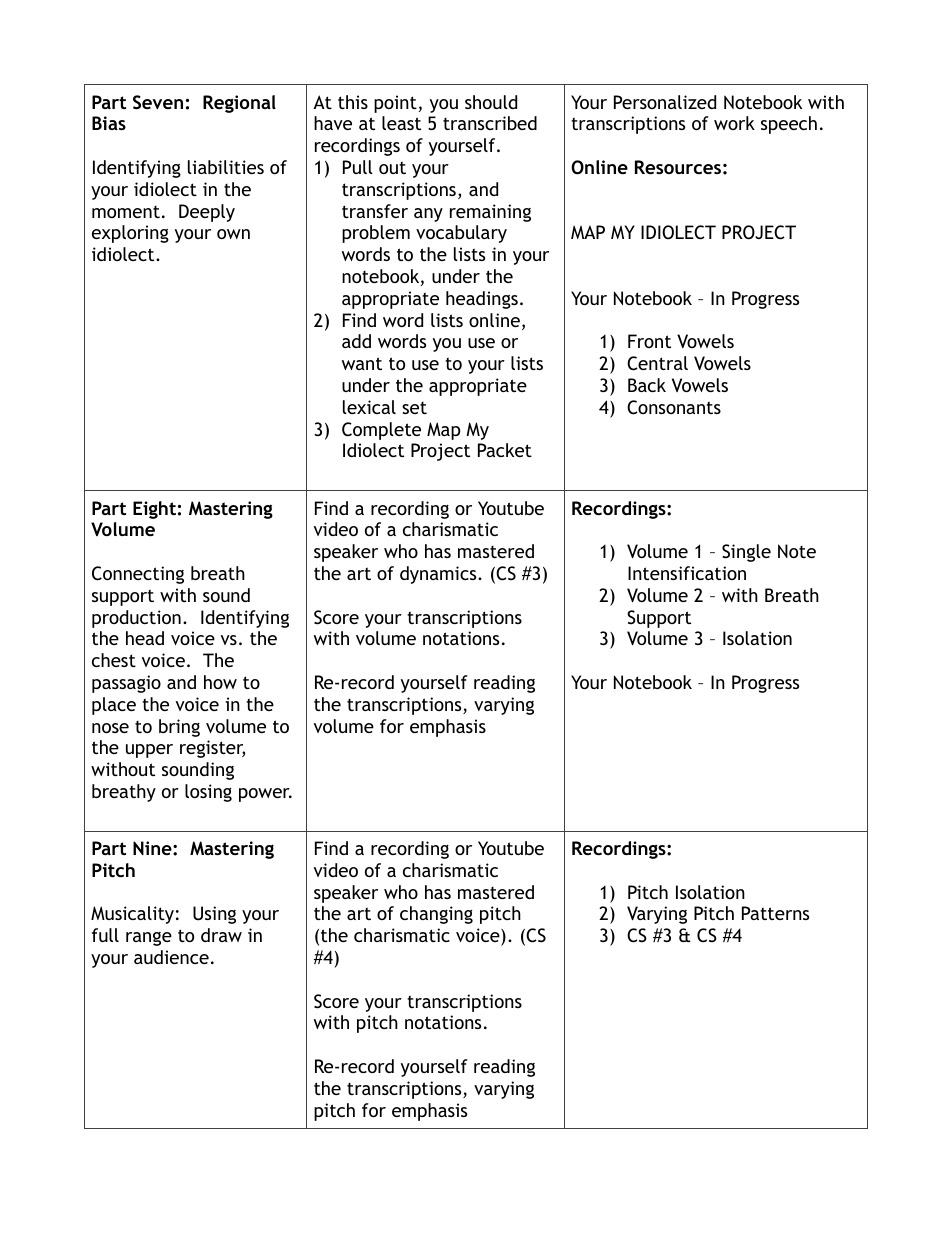 The width and height of the screenshot is (952, 1233). What do you see at coordinates (687, 573) in the screenshot?
I see `Intensification` at bounding box center [687, 573].
